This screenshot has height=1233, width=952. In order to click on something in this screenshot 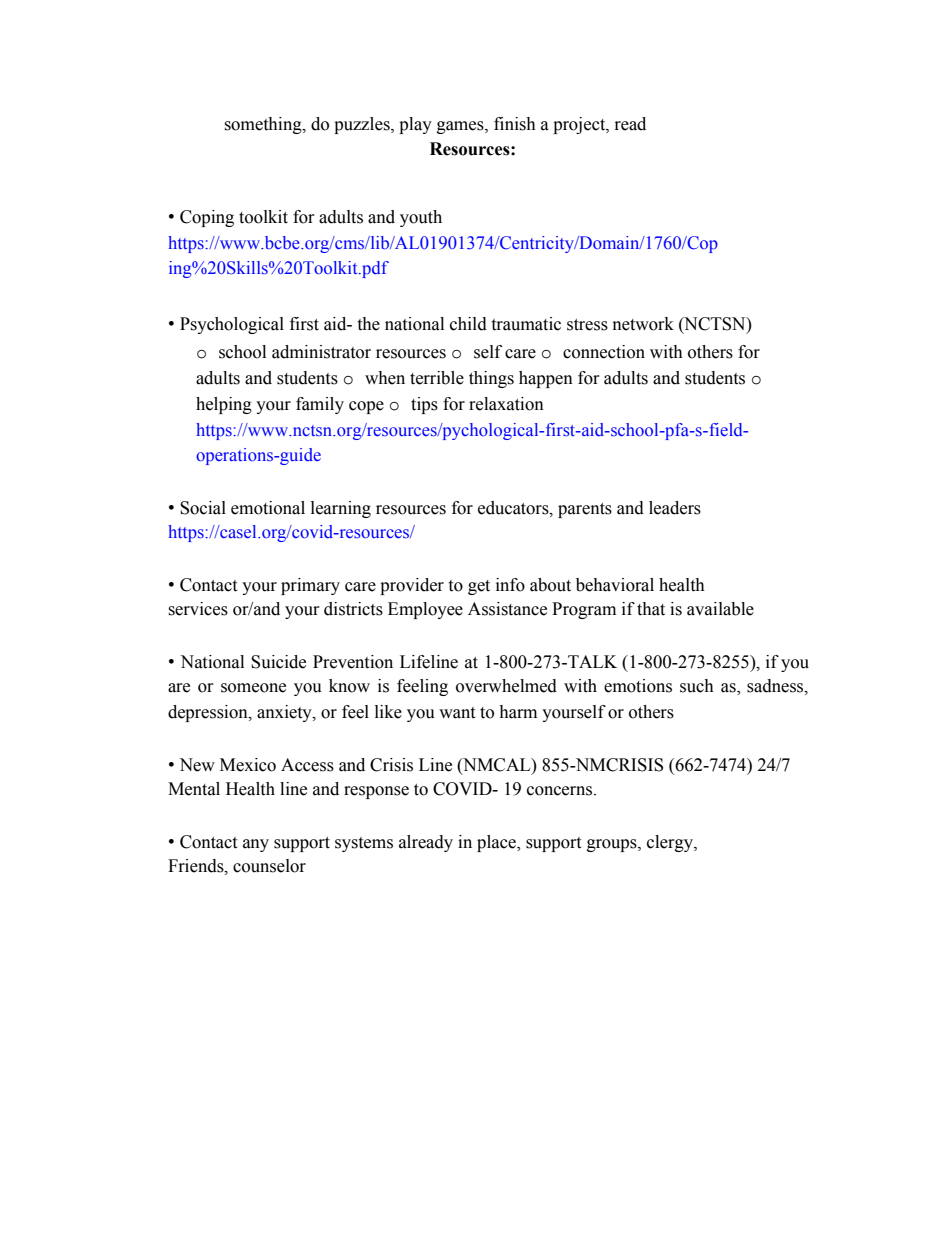, I will do `click(264, 125)`.
